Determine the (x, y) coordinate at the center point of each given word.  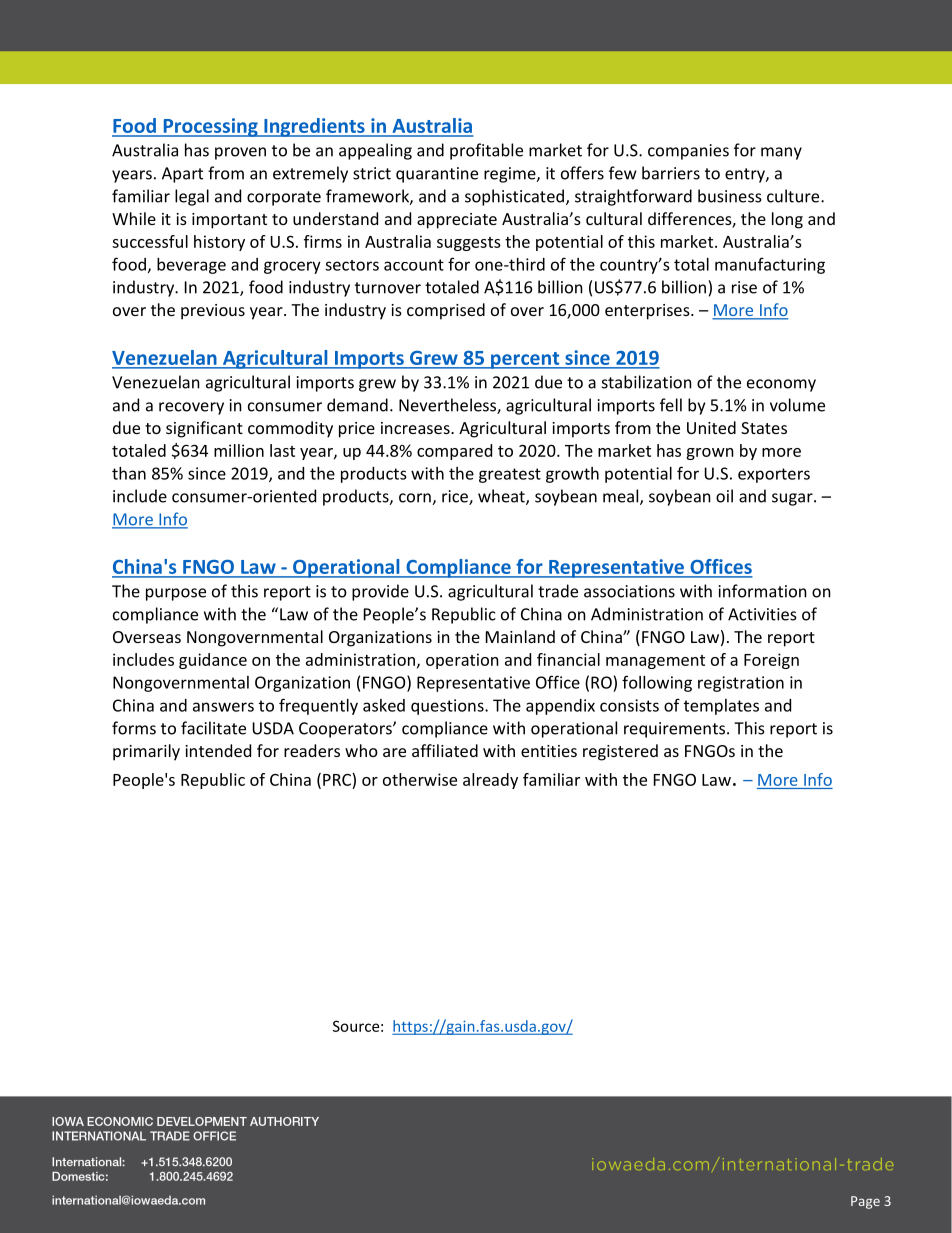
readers (312, 750)
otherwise (420, 779)
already (490, 781)
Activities (762, 614)
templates (721, 707)
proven (240, 153)
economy (781, 385)
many (781, 153)
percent (525, 360)
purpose (176, 594)
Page (865, 1202)
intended (218, 750)
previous (213, 312)
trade (558, 591)
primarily (146, 752)
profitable (486, 151)
